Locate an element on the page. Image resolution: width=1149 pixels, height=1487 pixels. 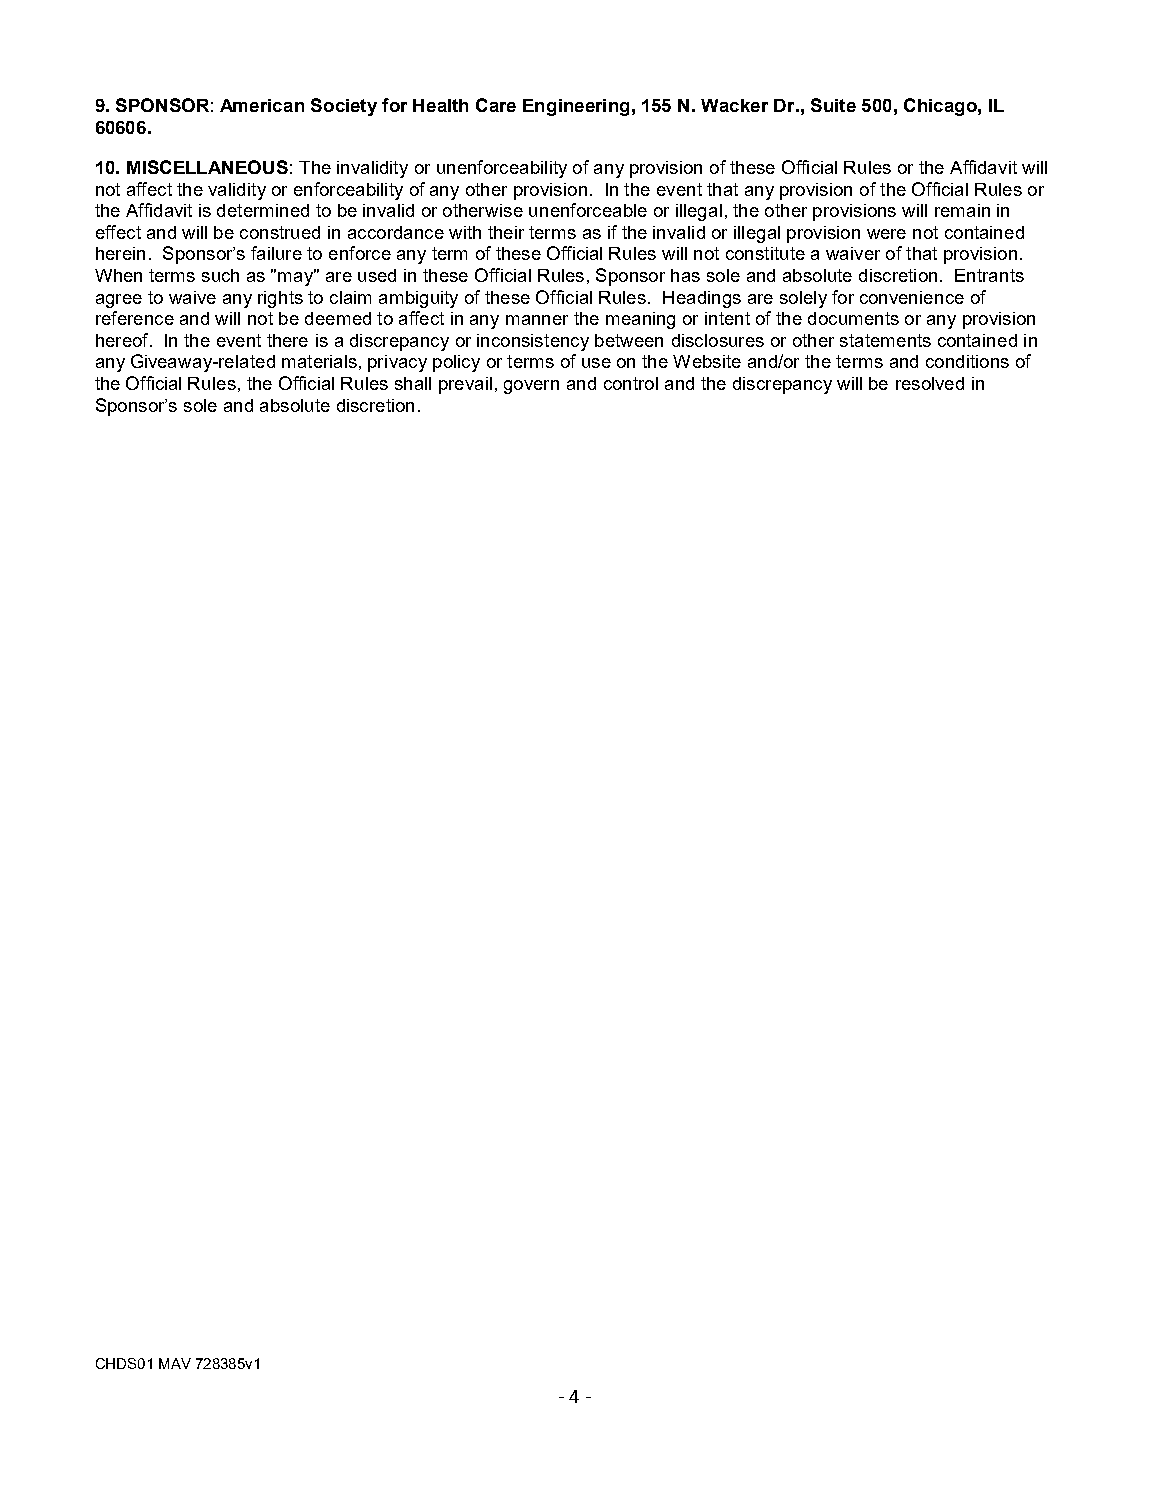
resolved is located at coordinates (930, 383).
